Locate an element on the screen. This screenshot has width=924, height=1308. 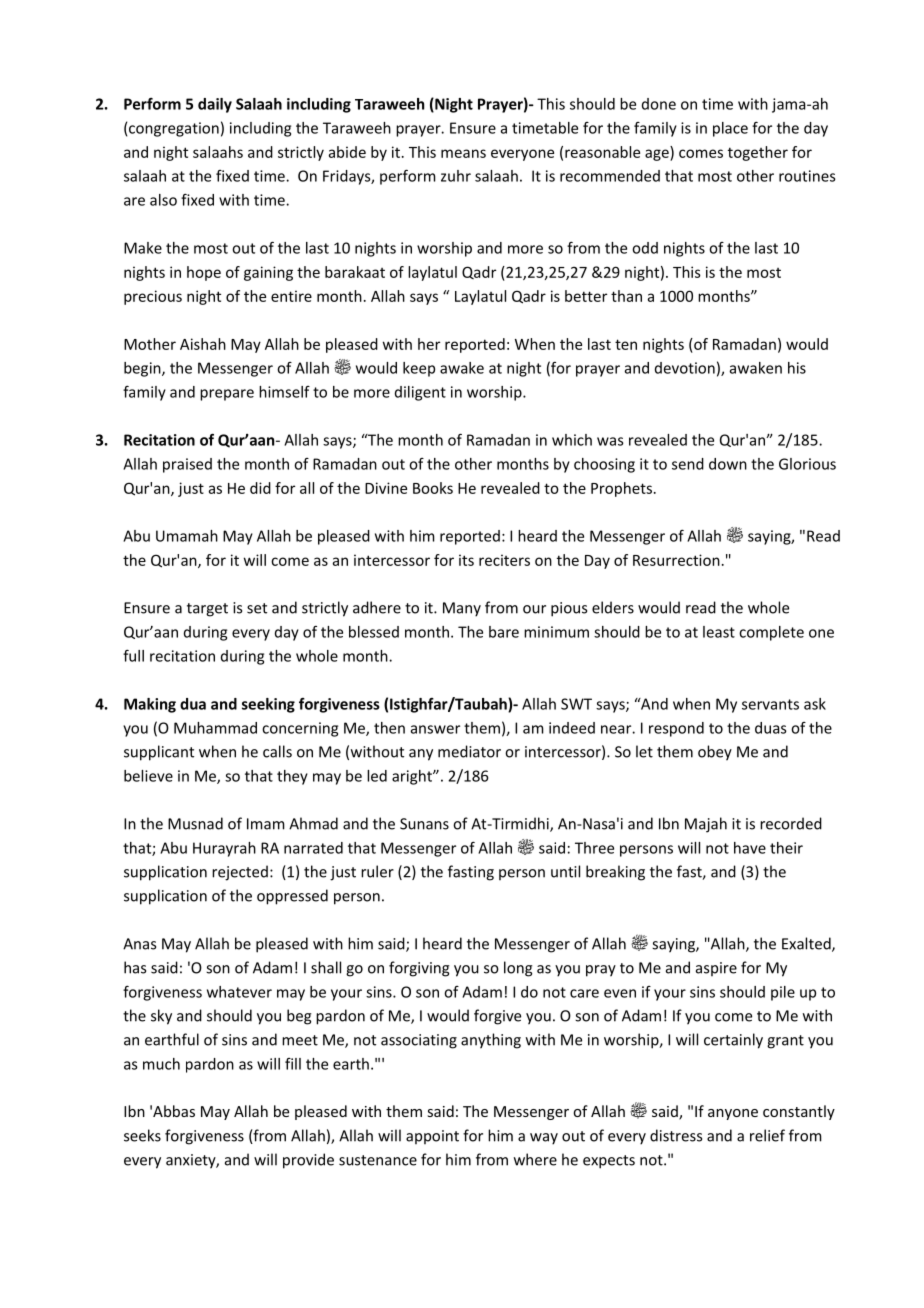
praised is located at coordinates (187, 465).
